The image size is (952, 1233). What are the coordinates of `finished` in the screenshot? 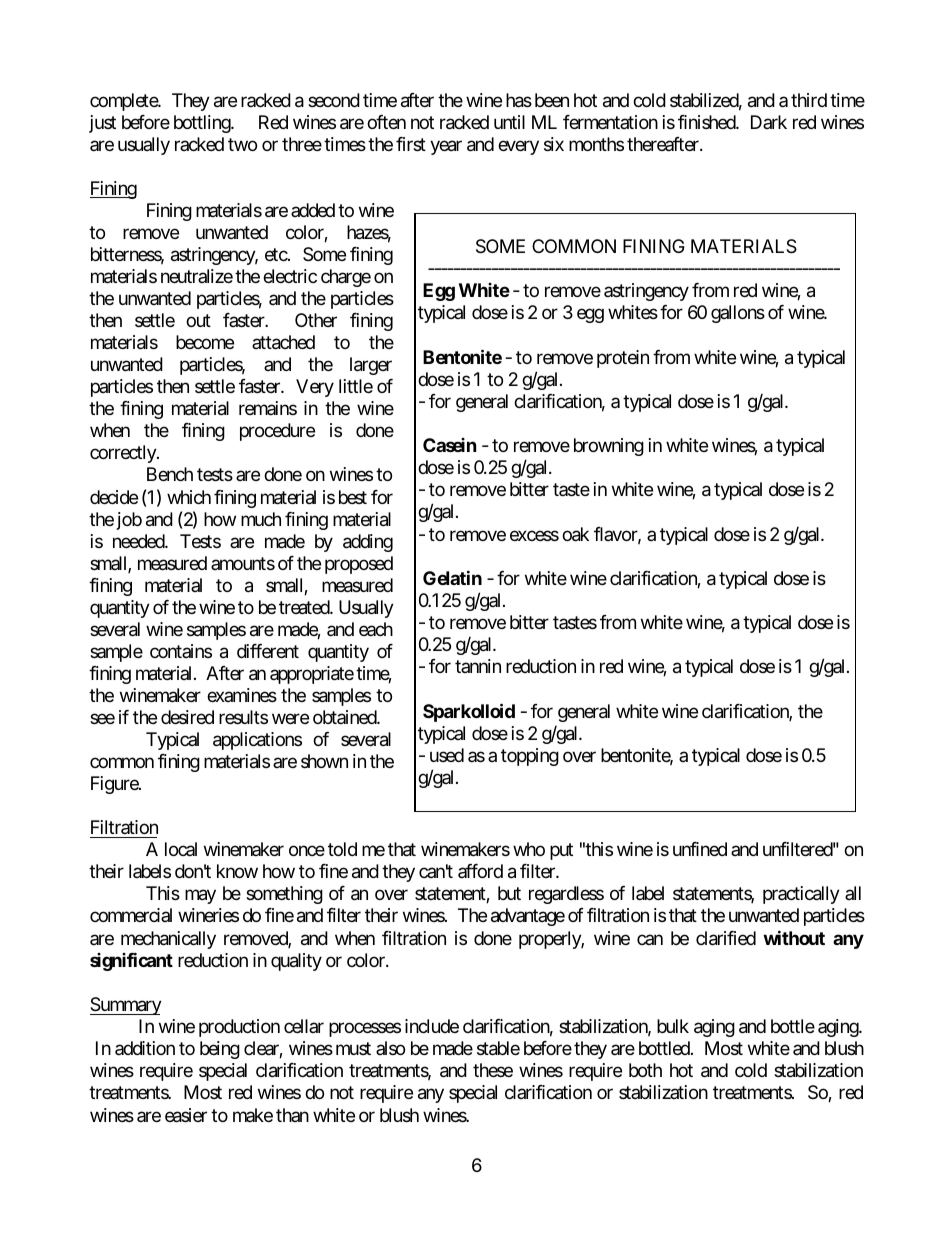 It's located at (707, 122).
